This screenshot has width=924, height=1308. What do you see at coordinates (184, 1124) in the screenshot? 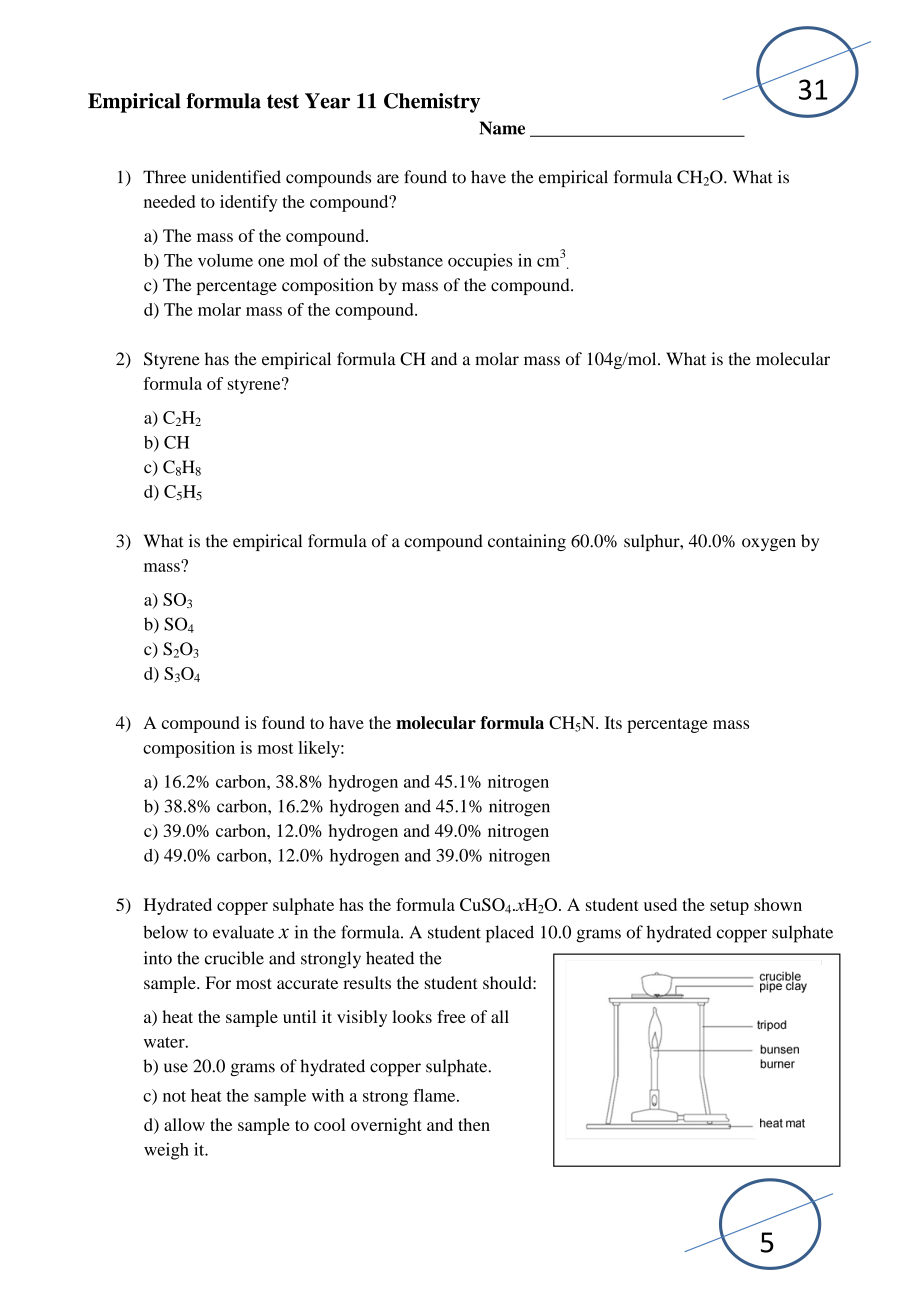
I see `allow` at bounding box center [184, 1124].
